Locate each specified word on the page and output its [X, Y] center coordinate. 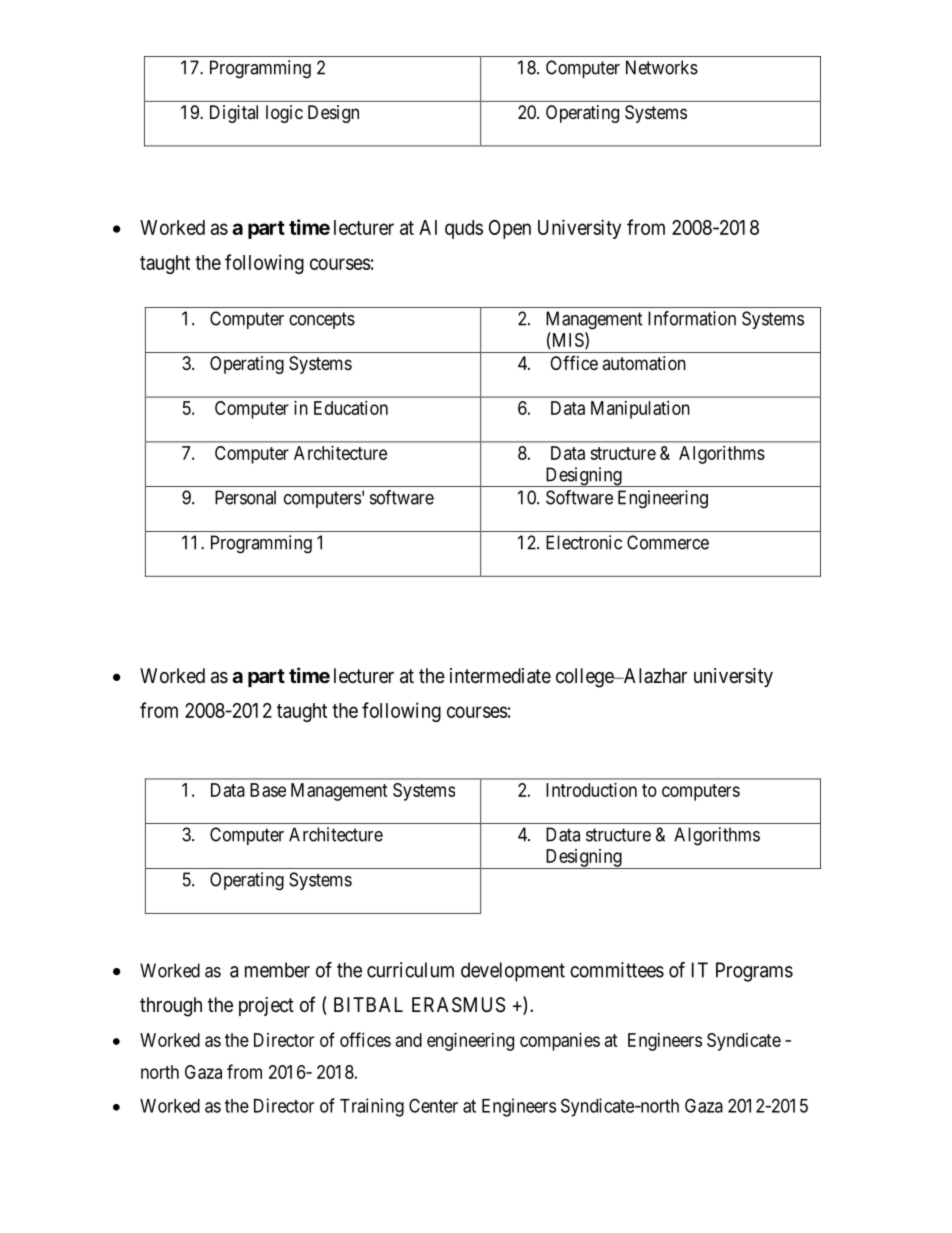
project [266, 1006]
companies [560, 1042]
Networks [662, 67]
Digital [234, 114]
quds [464, 229]
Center [433, 1105]
